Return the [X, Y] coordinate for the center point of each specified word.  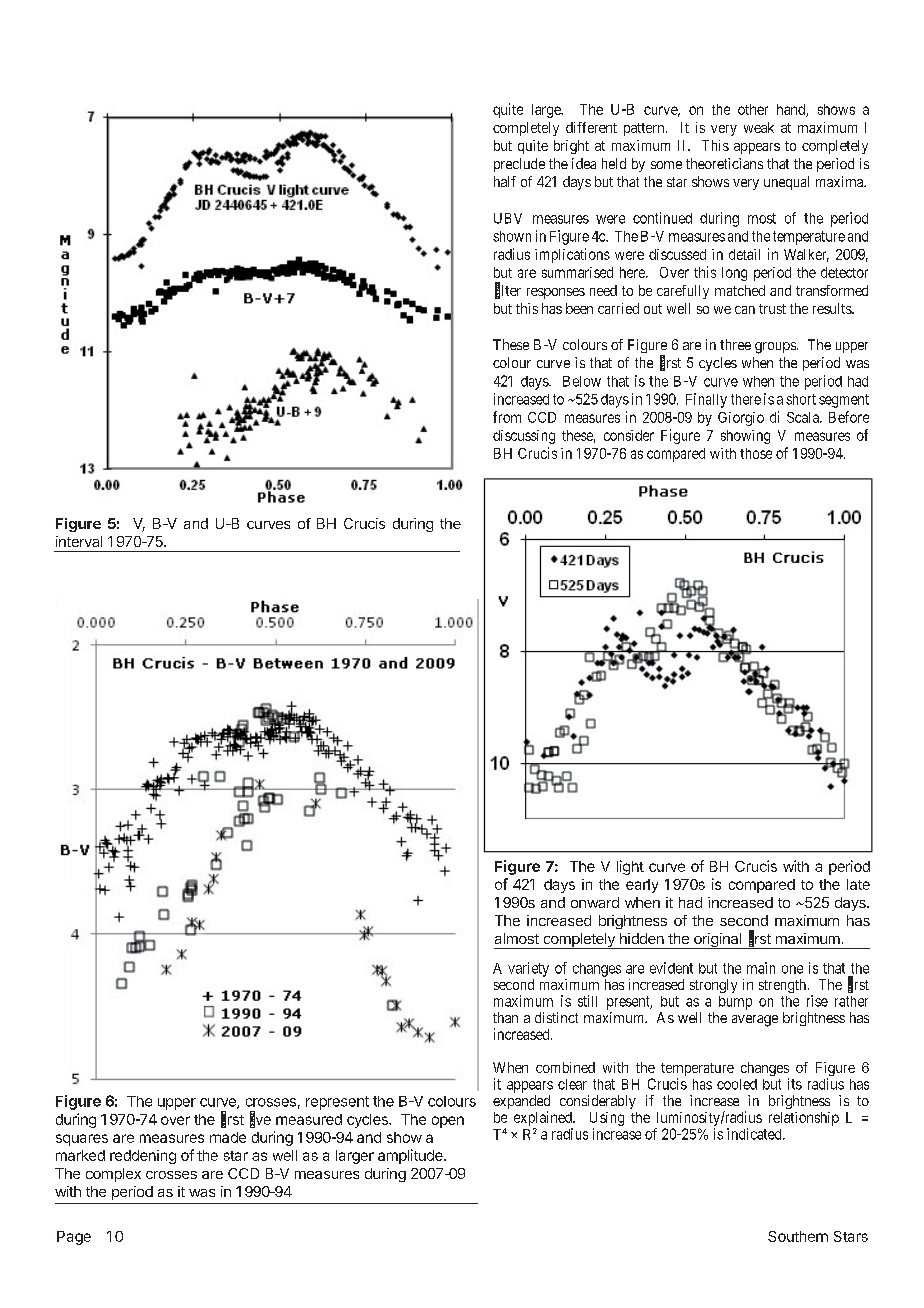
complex [113, 1175]
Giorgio [741, 419]
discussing [524, 437]
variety [528, 969]
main [761, 968]
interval [79, 541]
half [505, 181]
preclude [519, 165]
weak [759, 127]
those [756, 453]
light [630, 867]
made [228, 1137]
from [507, 417]
